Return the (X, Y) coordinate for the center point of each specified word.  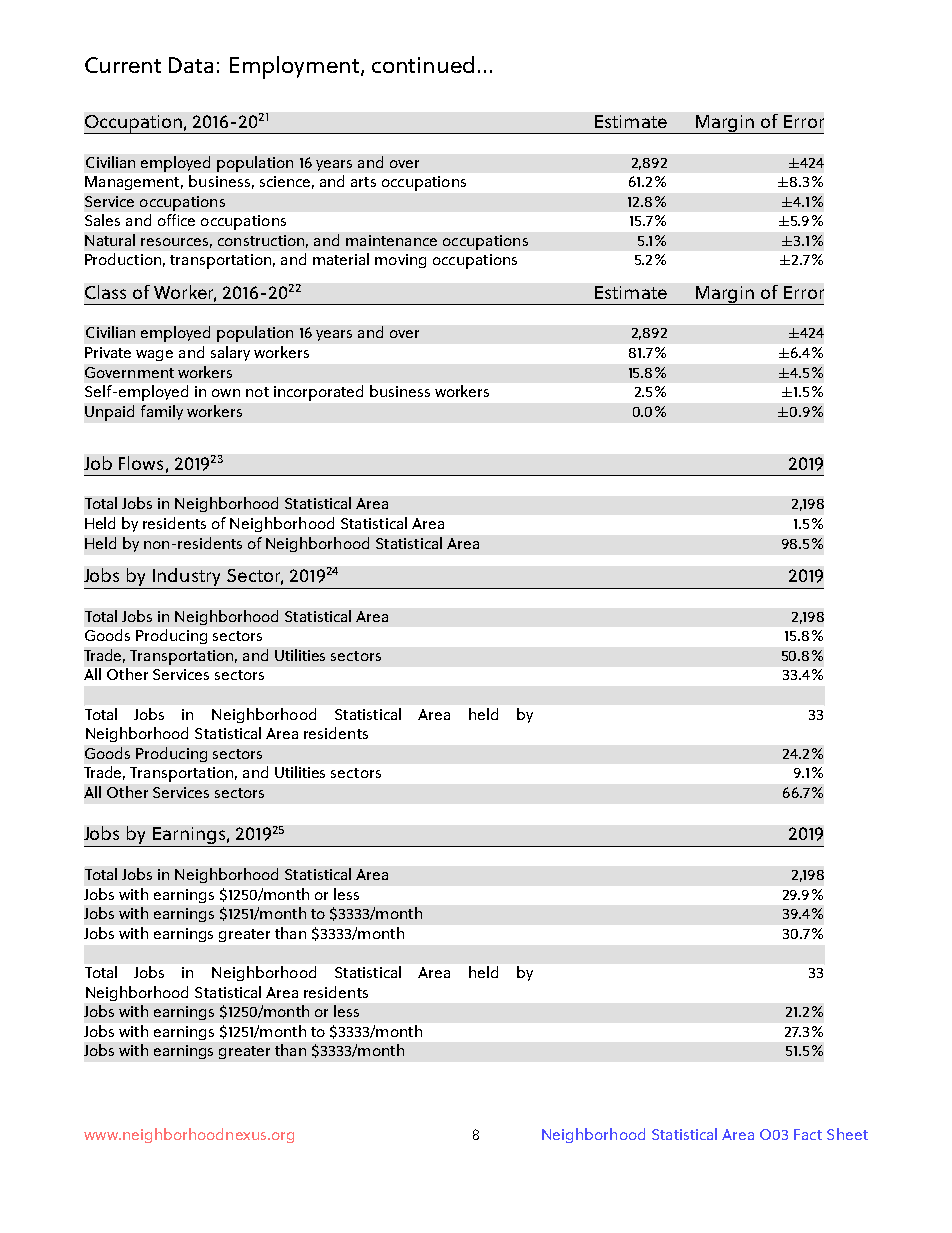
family (162, 412)
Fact (808, 1134)
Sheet (847, 1134)
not (257, 392)
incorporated (318, 393)
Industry (187, 578)
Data (191, 65)
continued (423, 64)
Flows (141, 463)
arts (363, 182)
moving (400, 261)
